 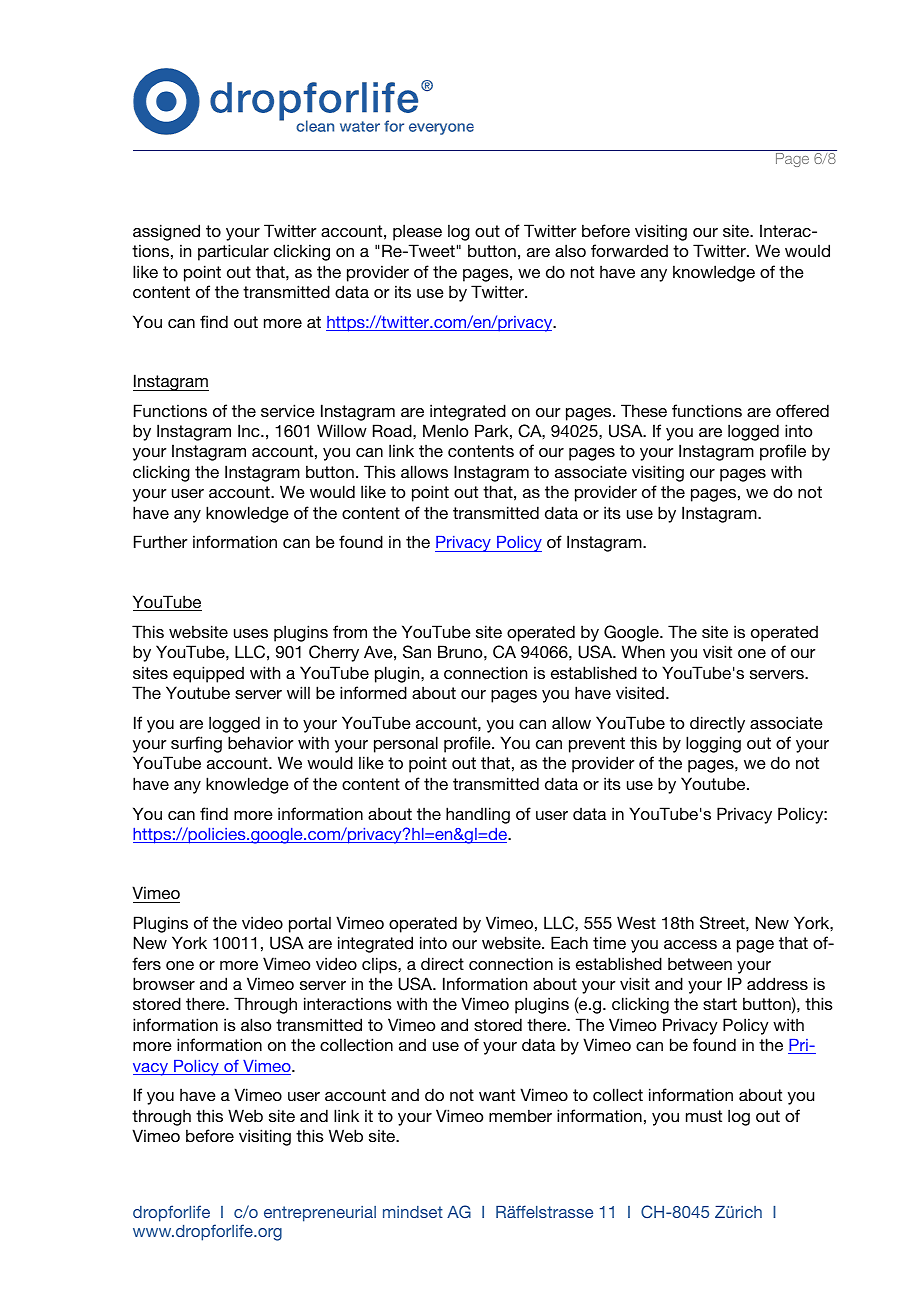 What do you see at coordinates (320, 1214) in the screenshot?
I see `entrepreneurial` at bounding box center [320, 1214].
